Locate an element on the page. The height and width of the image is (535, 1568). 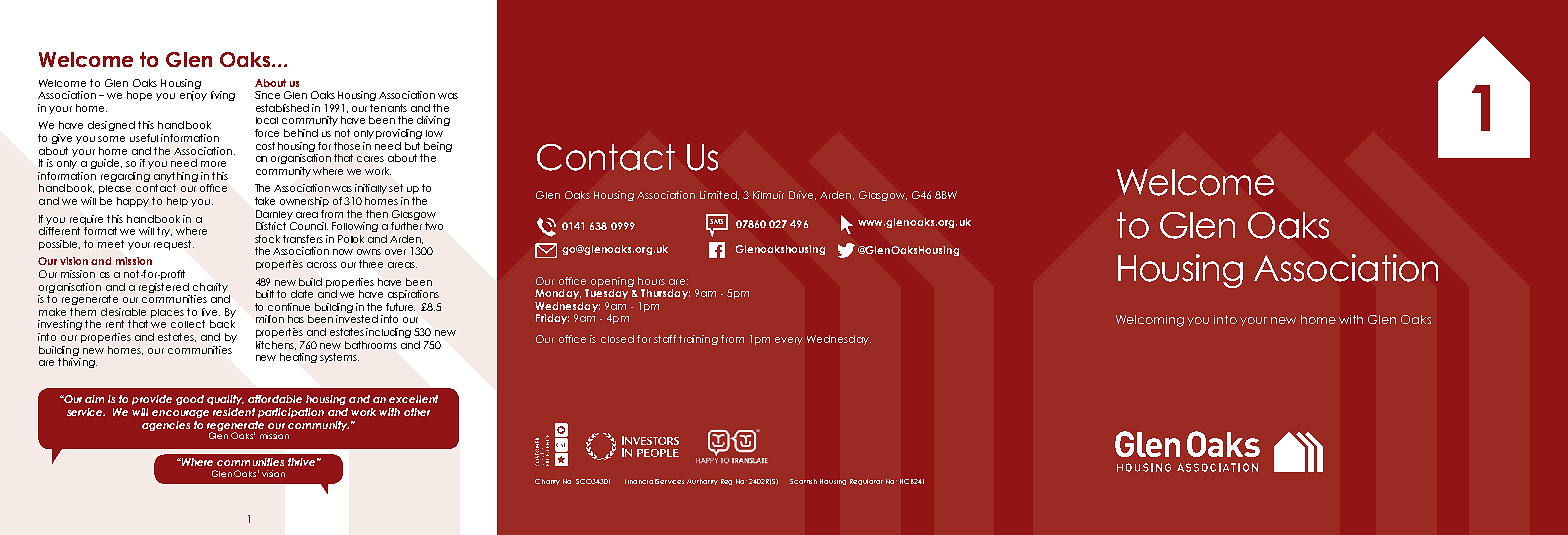
being is located at coordinates (438, 147).
